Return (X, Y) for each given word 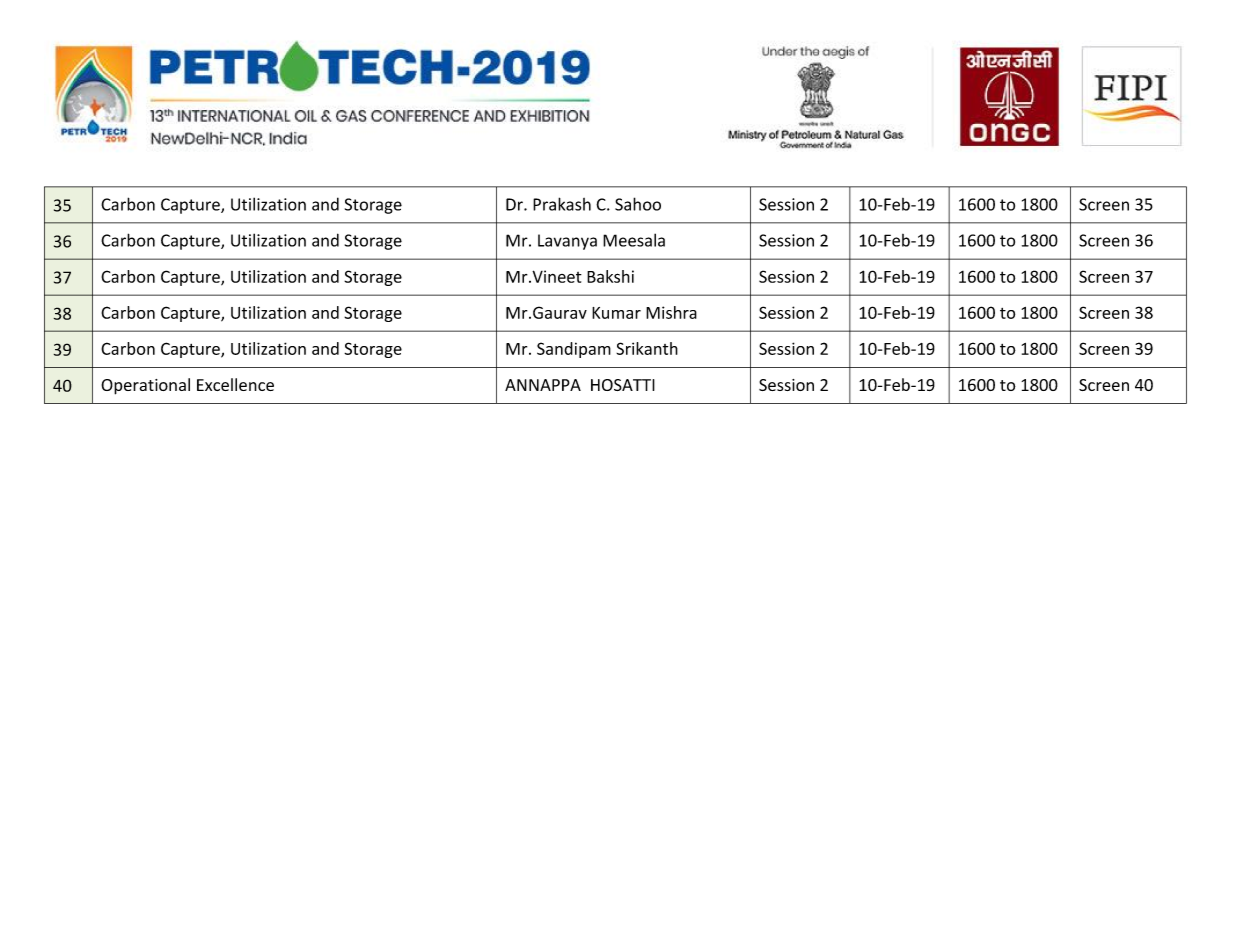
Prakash (562, 204)
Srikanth (647, 348)
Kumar (616, 313)
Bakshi (610, 276)
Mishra (671, 312)
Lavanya (567, 242)
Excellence (235, 384)
